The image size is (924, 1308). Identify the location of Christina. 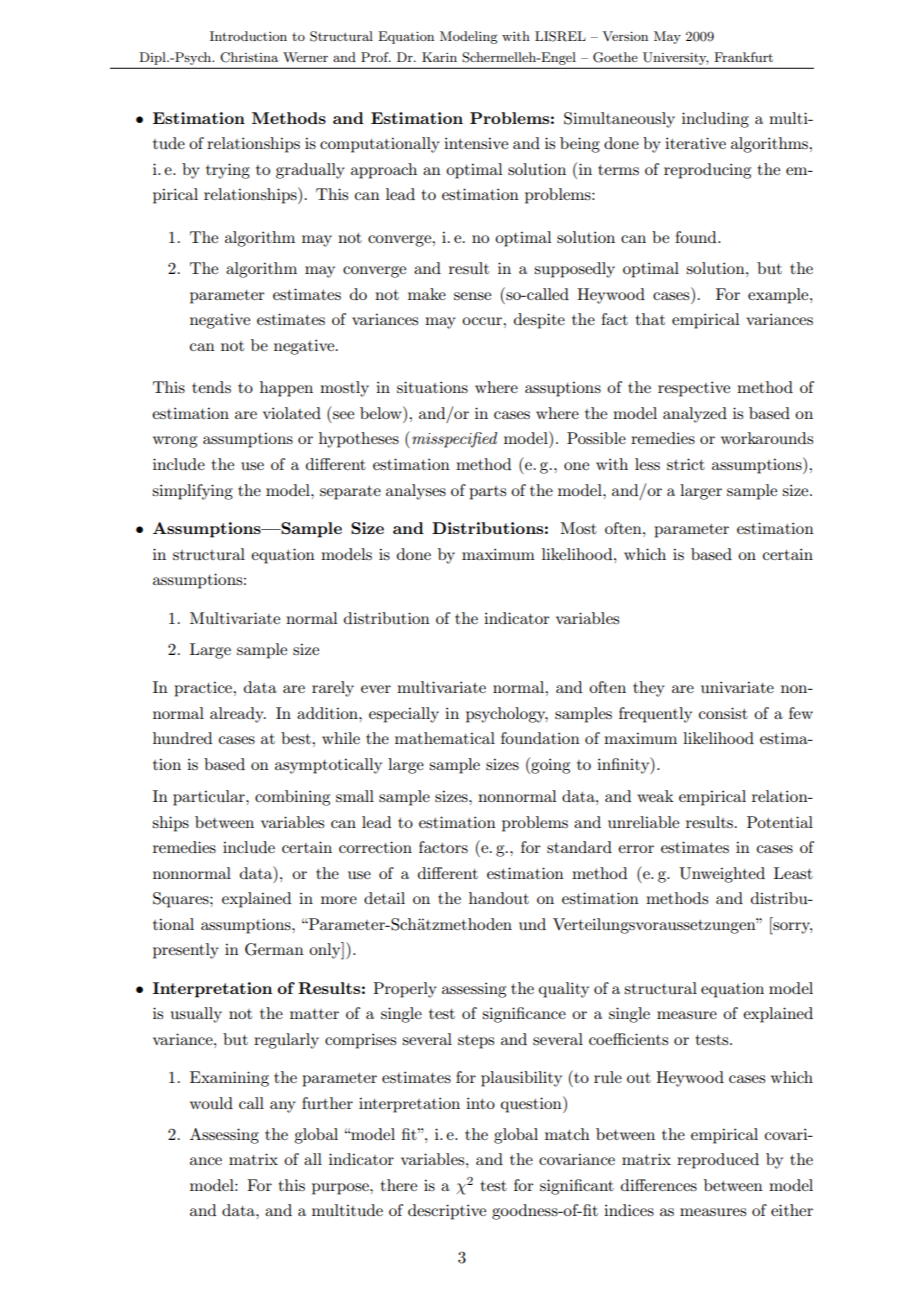
(249, 57).
